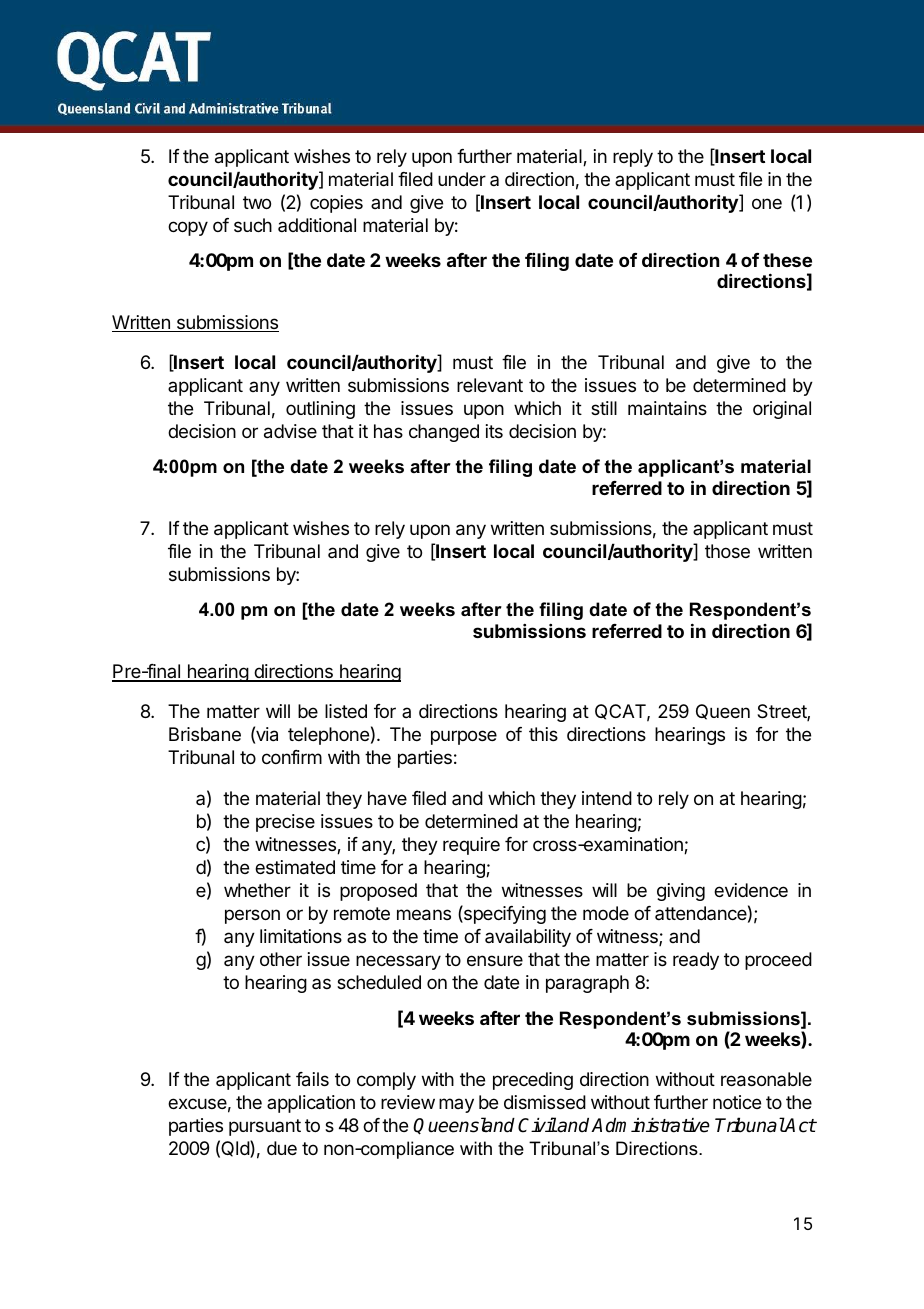 This screenshot has width=924, height=1309. What do you see at coordinates (471, 846) in the screenshot?
I see `require` at bounding box center [471, 846].
